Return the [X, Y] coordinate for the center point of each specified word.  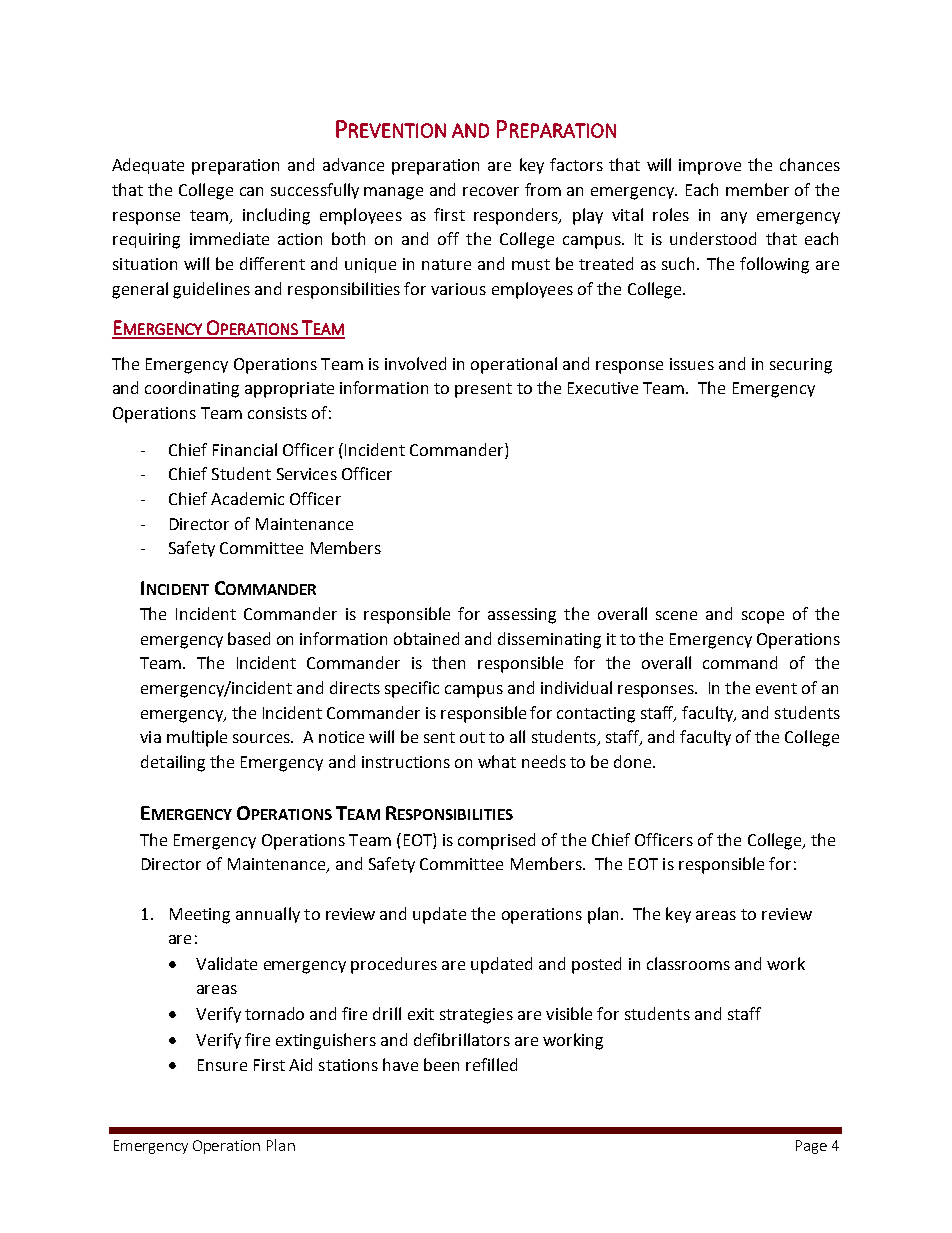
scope [763, 617]
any [734, 218]
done [634, 761]
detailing [173, 763]
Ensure [222, 1065]
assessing [522, 616]
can [251, 191]
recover [491, 191]
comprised [496, 841]
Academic [247, 498]
